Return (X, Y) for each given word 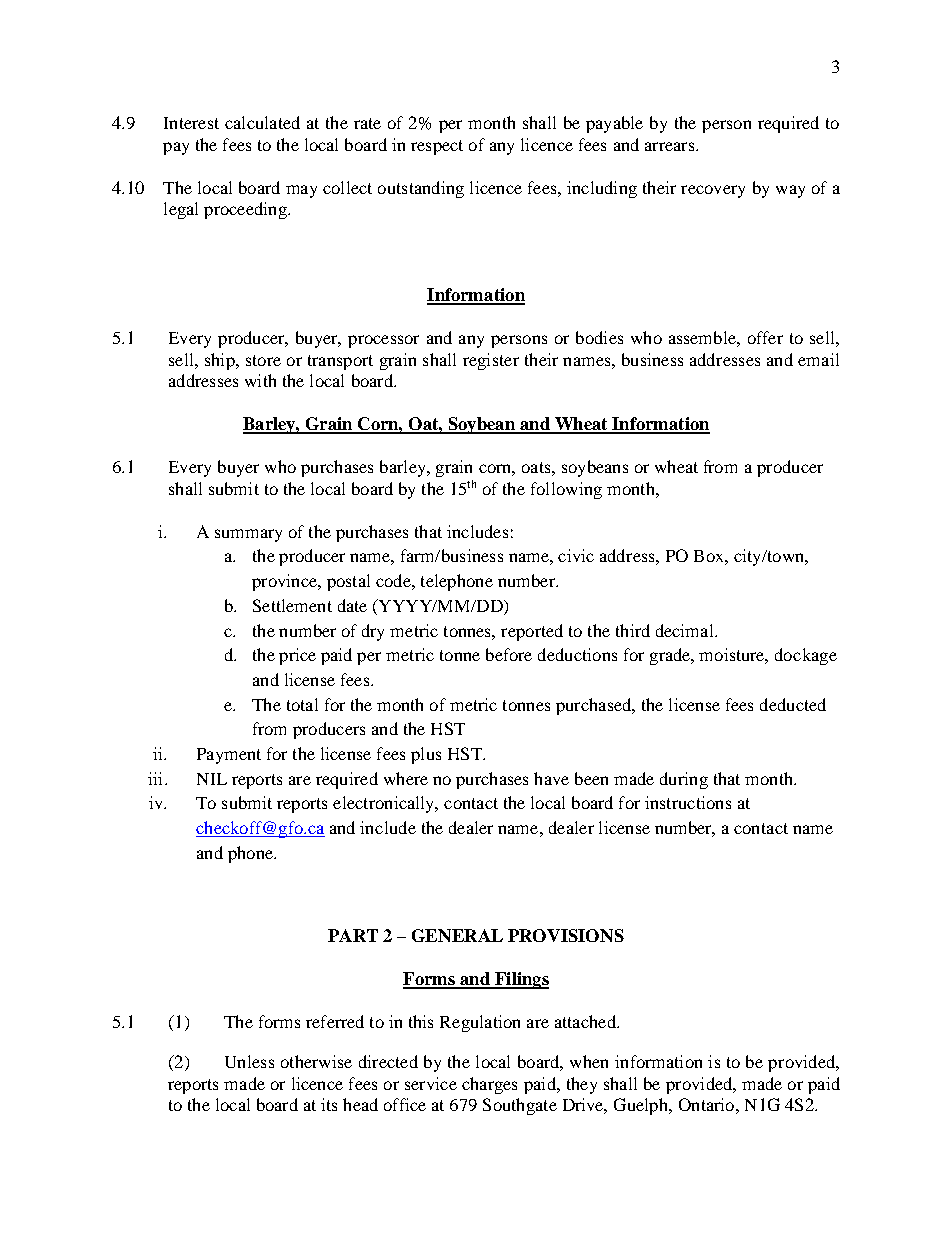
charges (489, 1085)
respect (437, 147)
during (684, 780)
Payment (229, 756)
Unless (249, 1061)
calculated (262, 122)
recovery (713, 191)
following (566, 490)
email (818, 359)
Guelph (642, 1106)
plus (426, 755)
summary (248, 535)
